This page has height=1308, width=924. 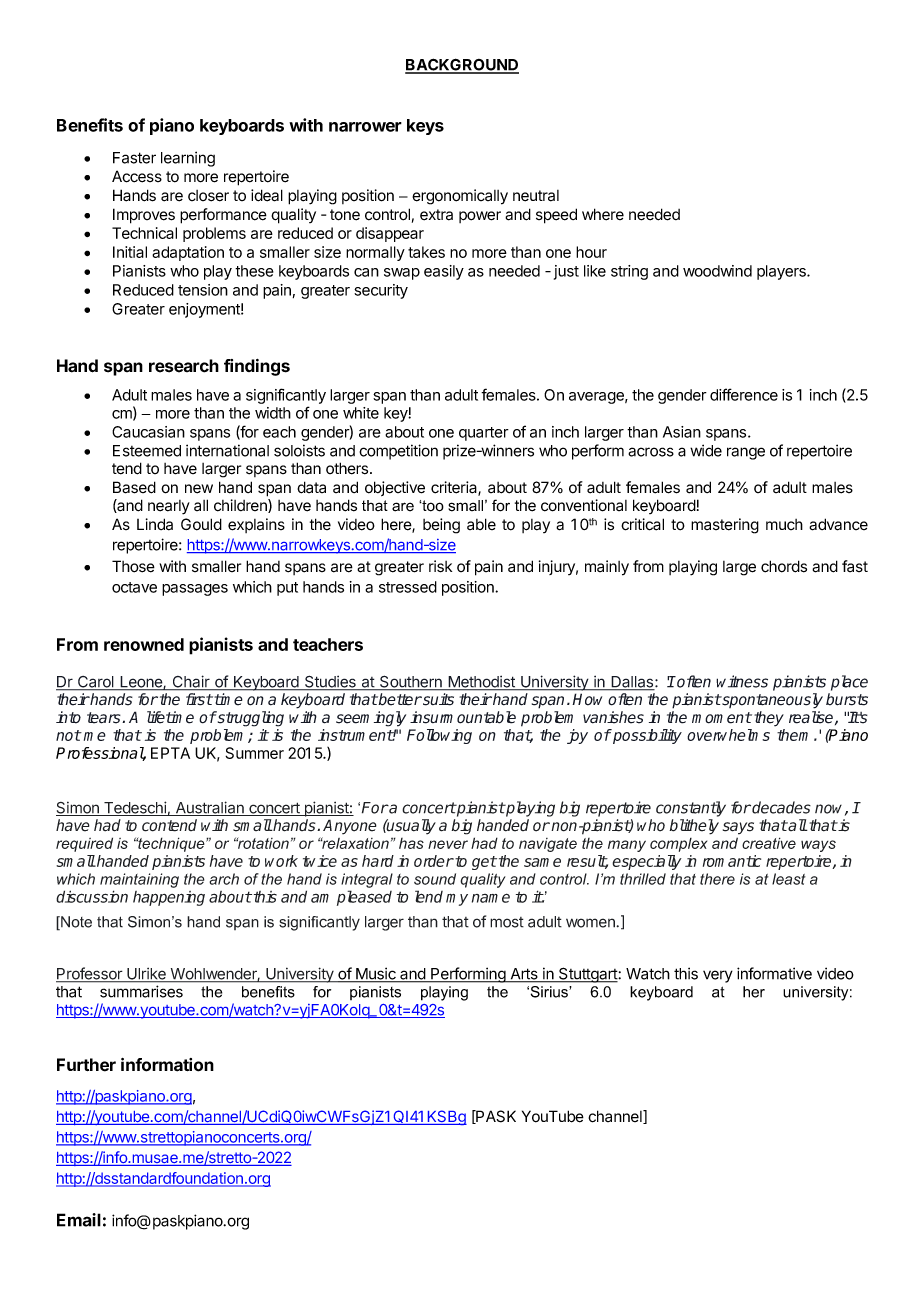 What do you see at coordinates (717, 271) in the page?
I see `woodwind` at bounding box center [717, 271].
